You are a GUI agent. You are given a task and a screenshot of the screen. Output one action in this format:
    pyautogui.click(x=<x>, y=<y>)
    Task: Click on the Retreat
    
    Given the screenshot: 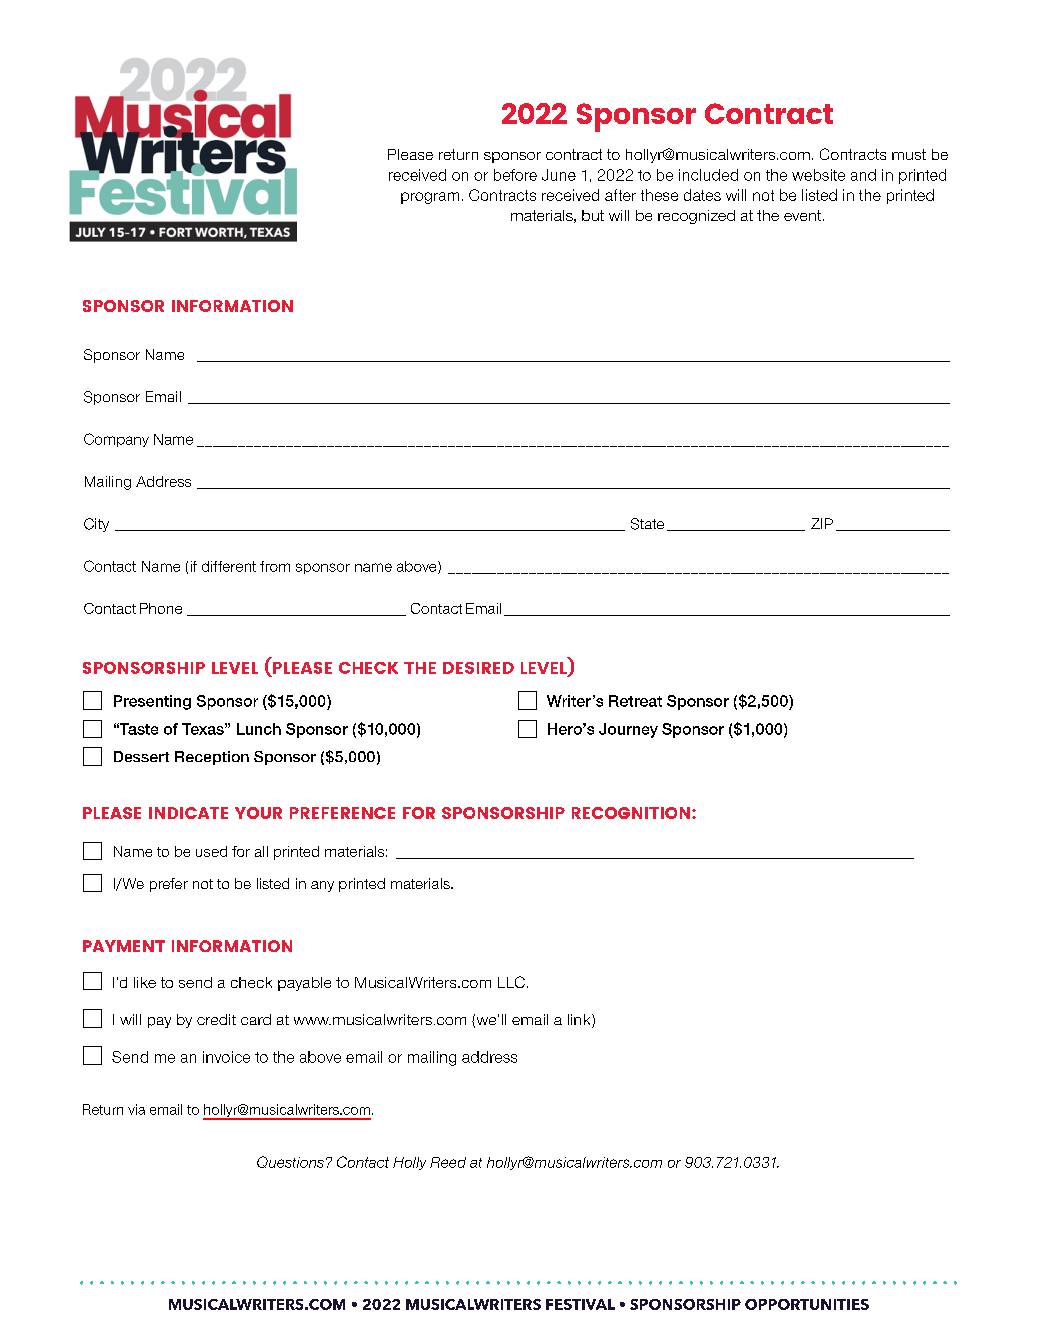 What is the action you would take?
    pyautogui.click(x=635, y=701)
